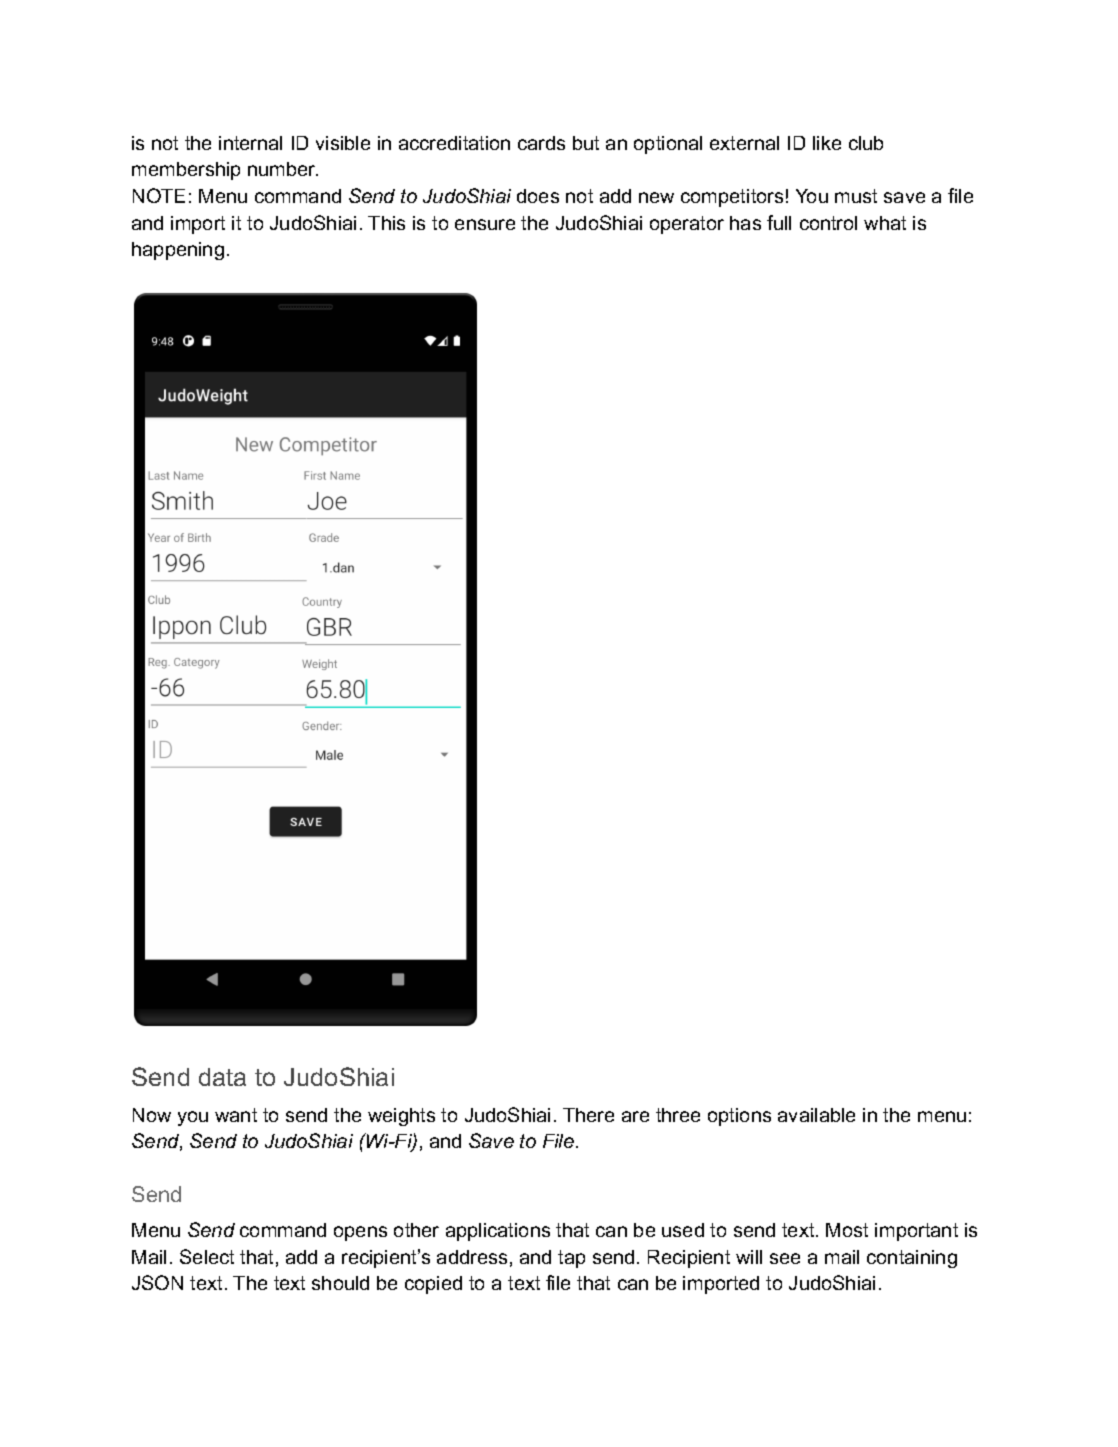  What do you see at coordinates (538, 196) in the image?
I see `does` at bounding box center [538, 196].
